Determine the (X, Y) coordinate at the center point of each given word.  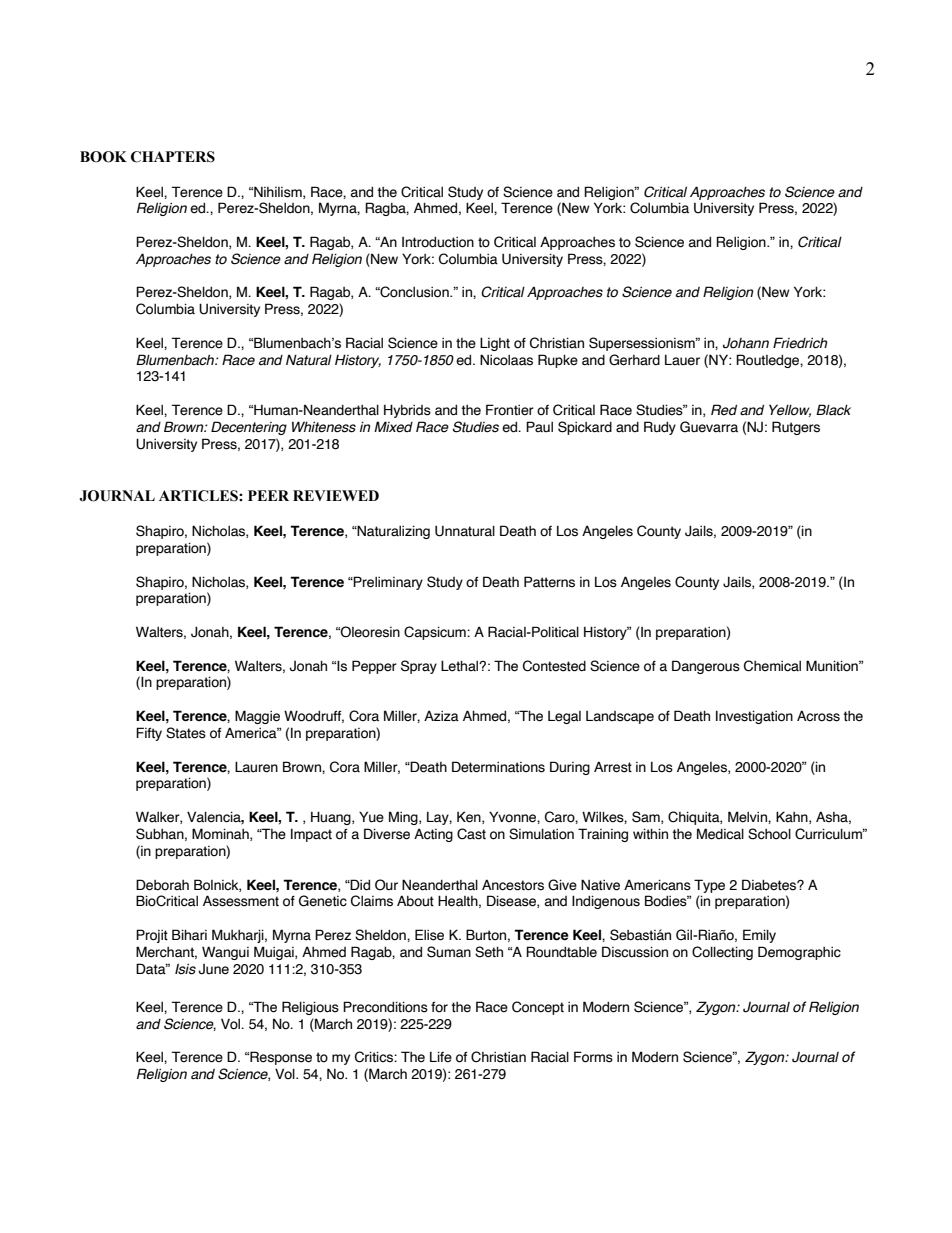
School (769, 834)
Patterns (549, 582)
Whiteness (324, 427)
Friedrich (800, 343)
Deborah (162, 885)
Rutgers (796, 428)
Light (495, 344)
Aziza (441, 716)
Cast (471, 834)
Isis (185, 969)
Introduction (438, 242)
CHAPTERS (173, 157)
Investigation (754, 717)
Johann (746, 343)
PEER (268, 495)
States (186, 733)
